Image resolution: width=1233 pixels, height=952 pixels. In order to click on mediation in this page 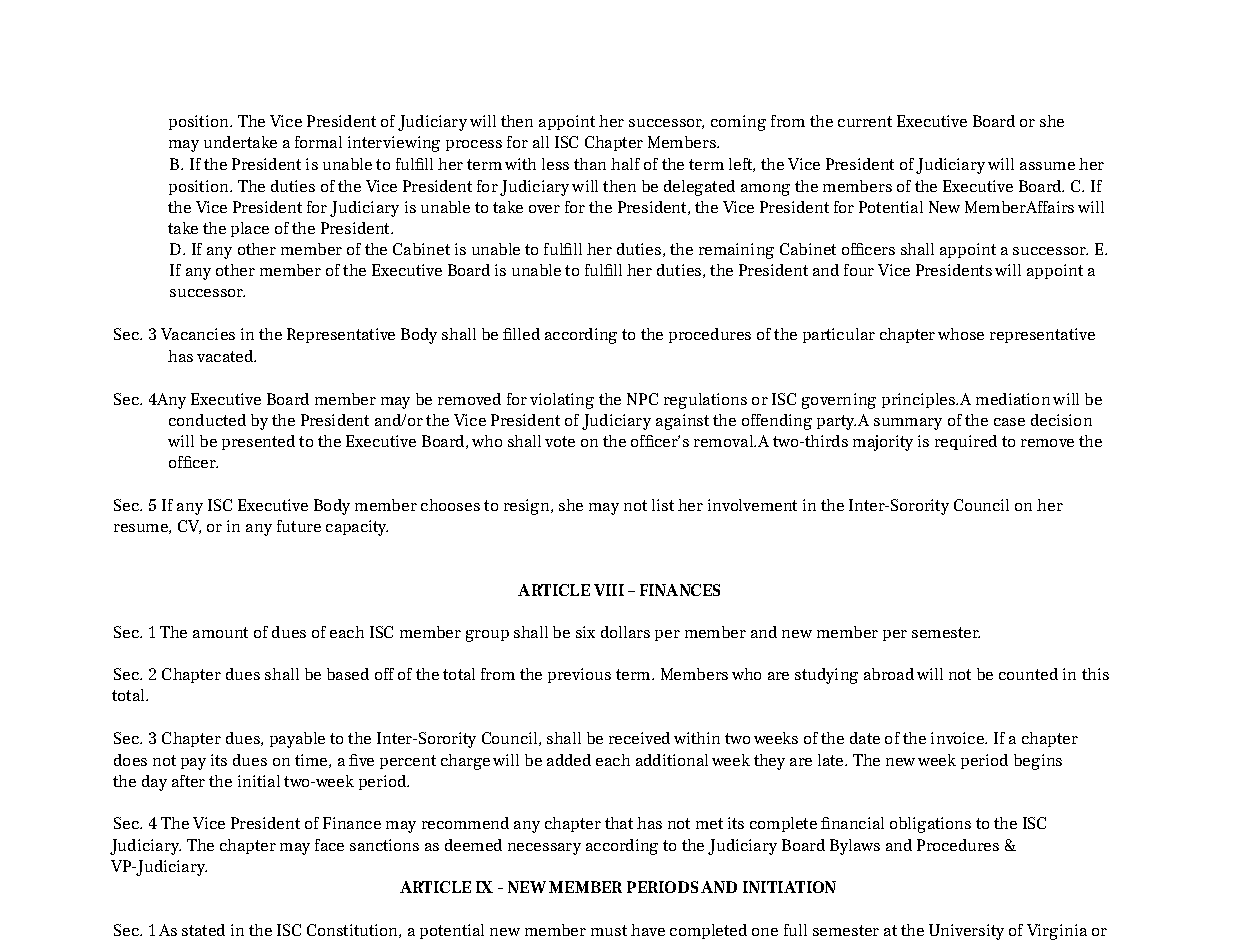, I will do `click(1013, 399)`.
